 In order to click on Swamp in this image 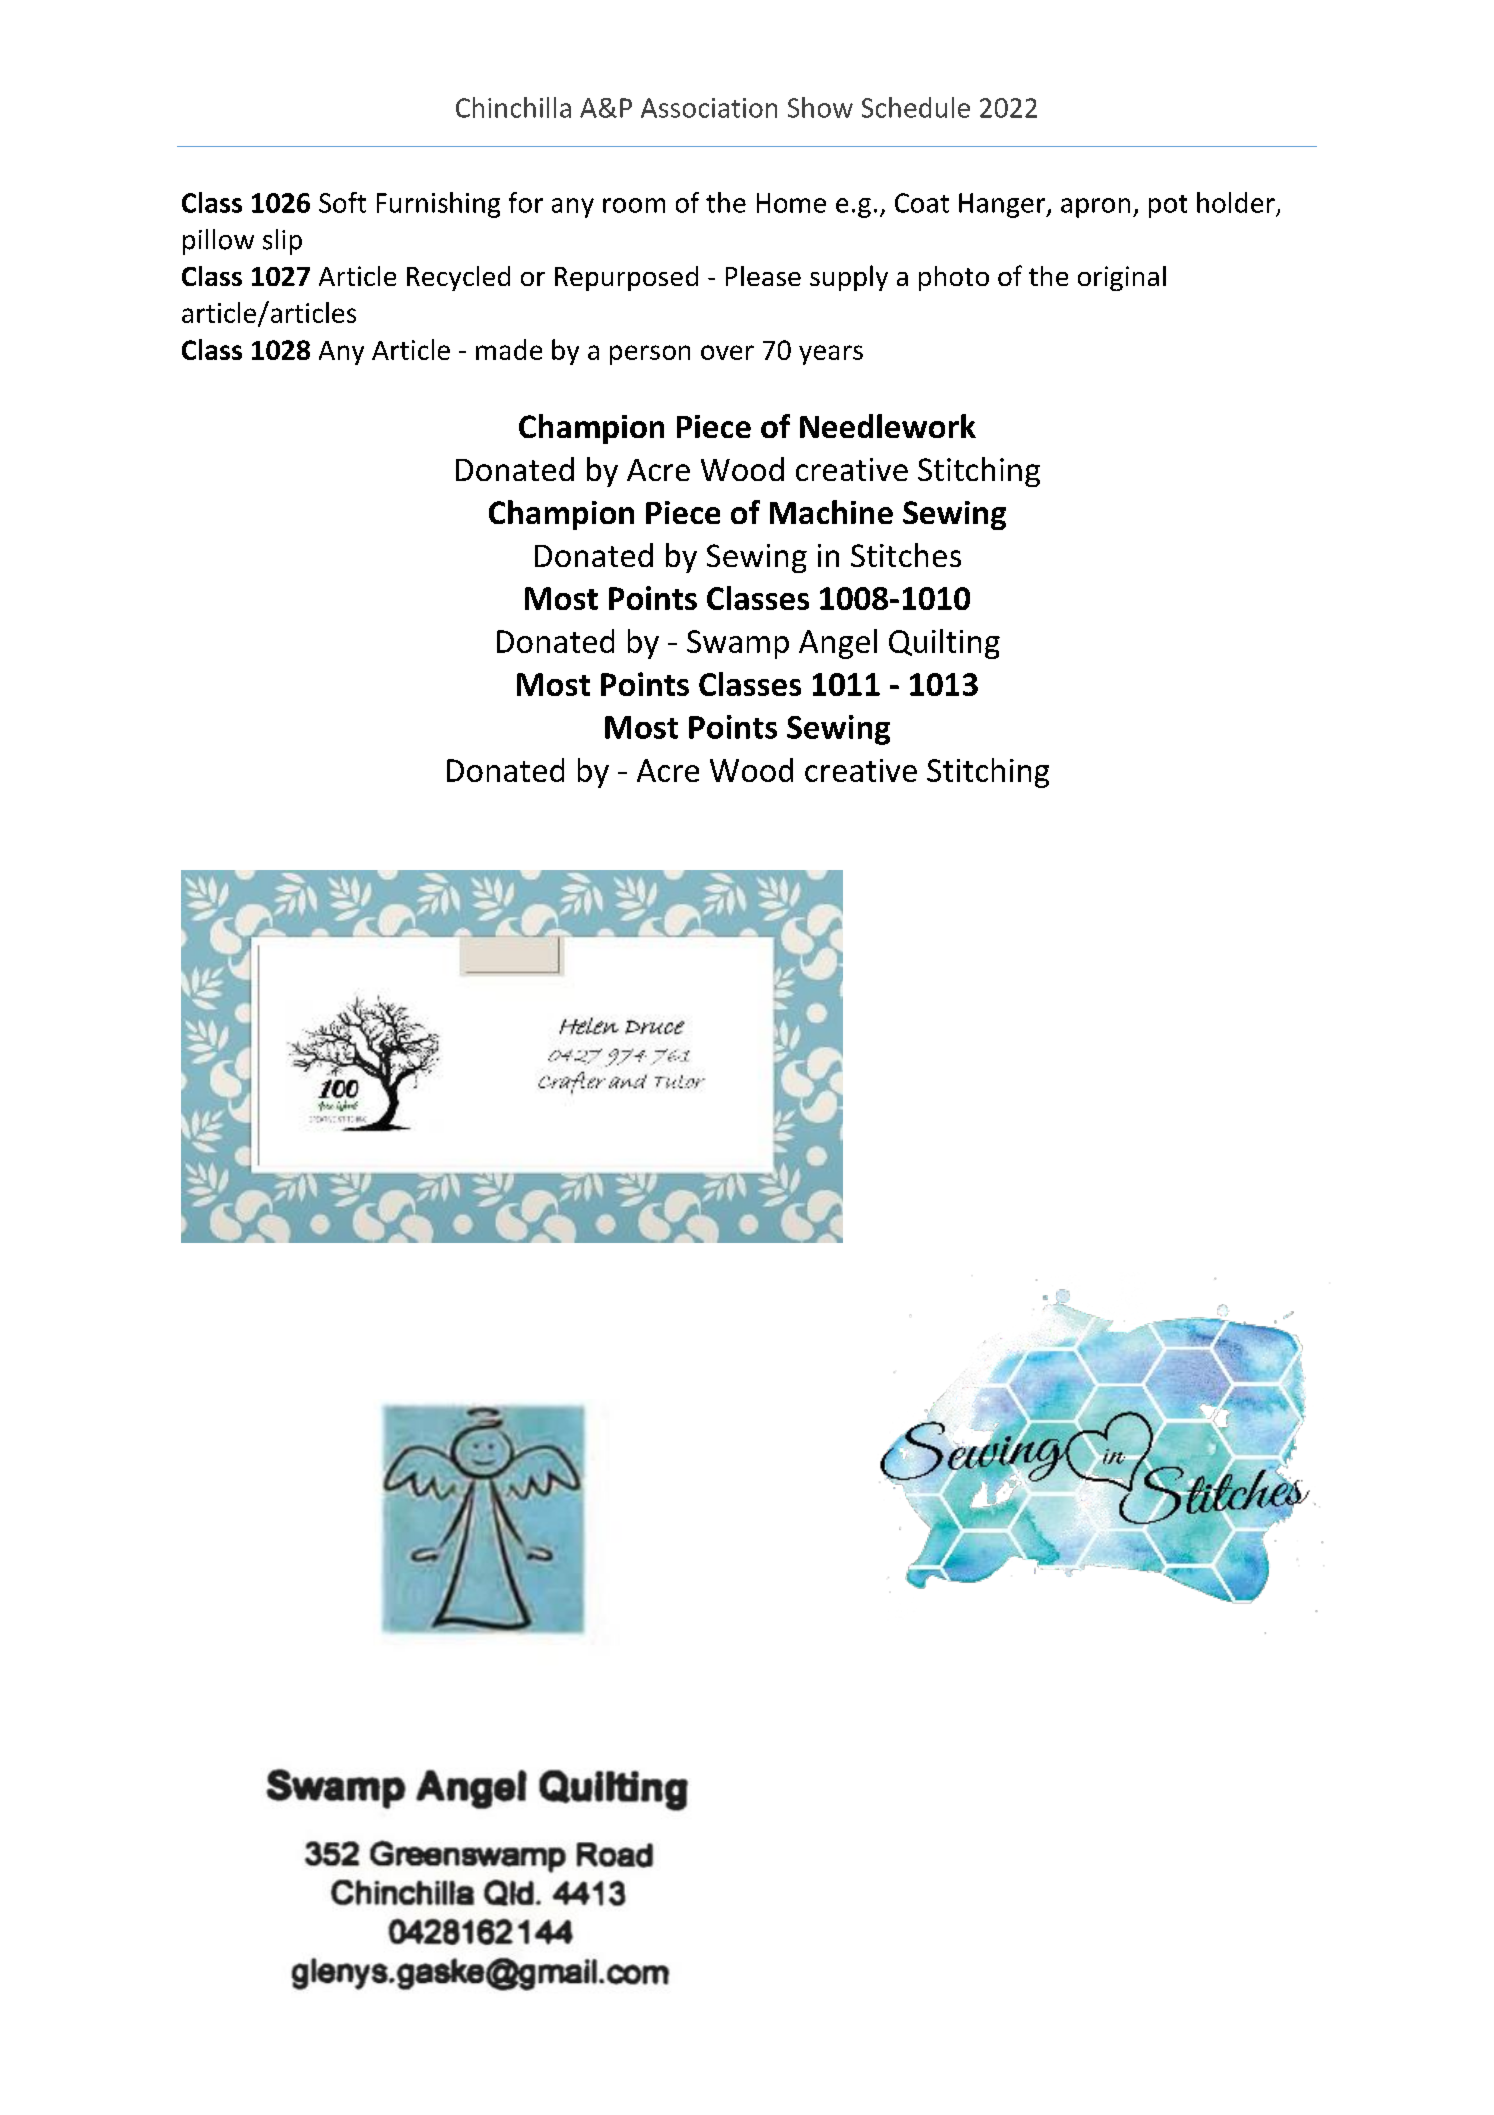, I will do `click(738, 644)`.
